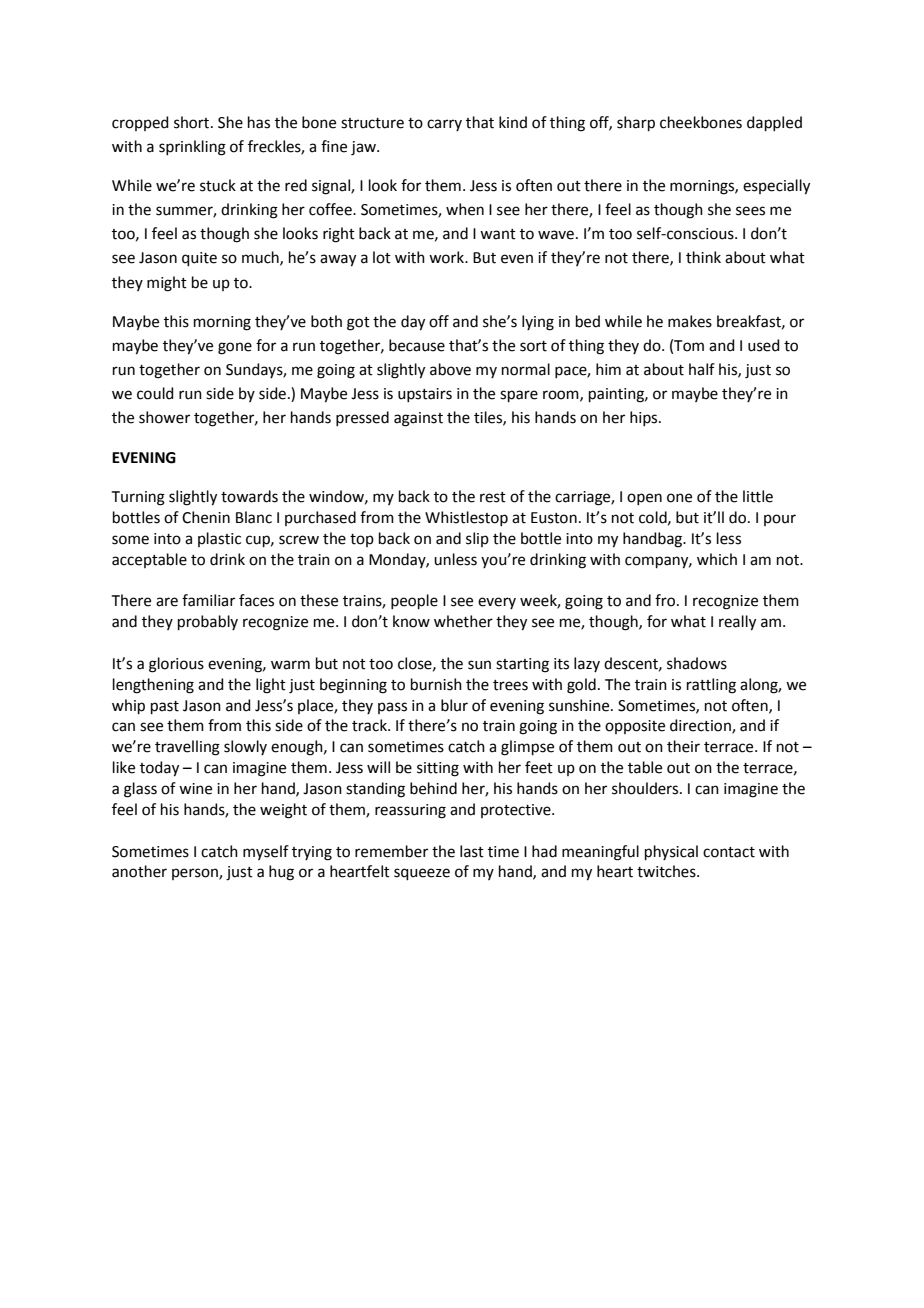  What do you see at coordinates (165, 707) in the screenshot?
I see `past` at bounding box center [165, 707].
